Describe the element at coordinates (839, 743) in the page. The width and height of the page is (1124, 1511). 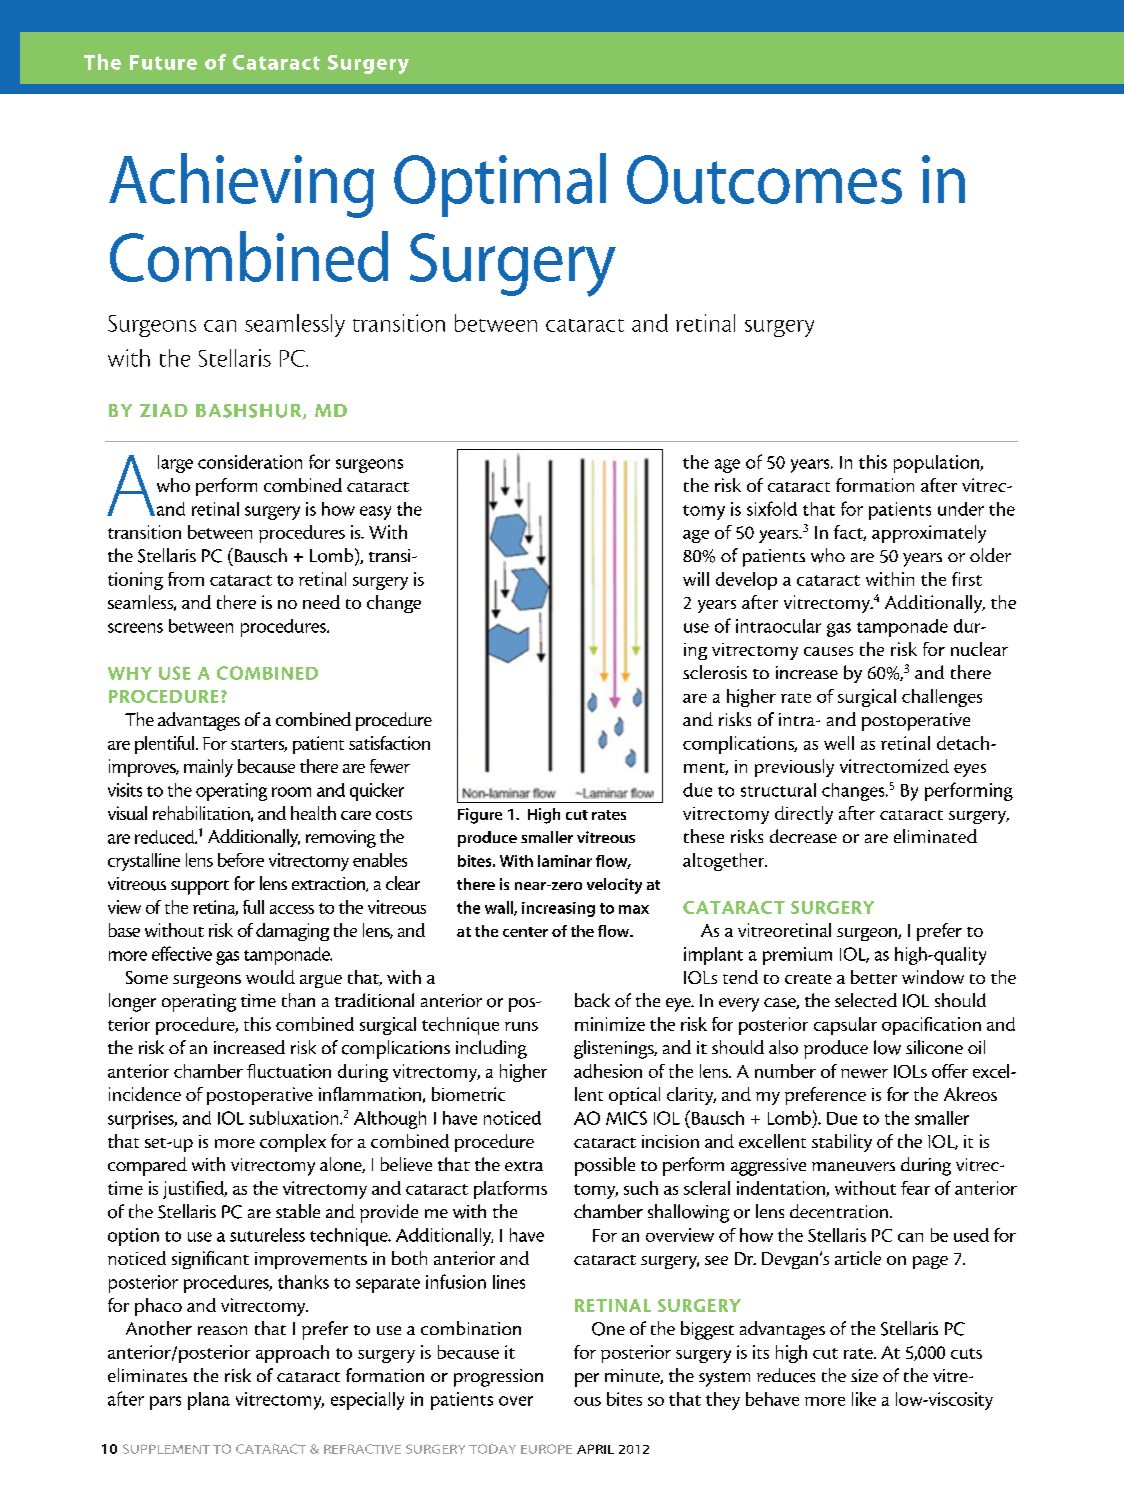
I see `well` at that location.
